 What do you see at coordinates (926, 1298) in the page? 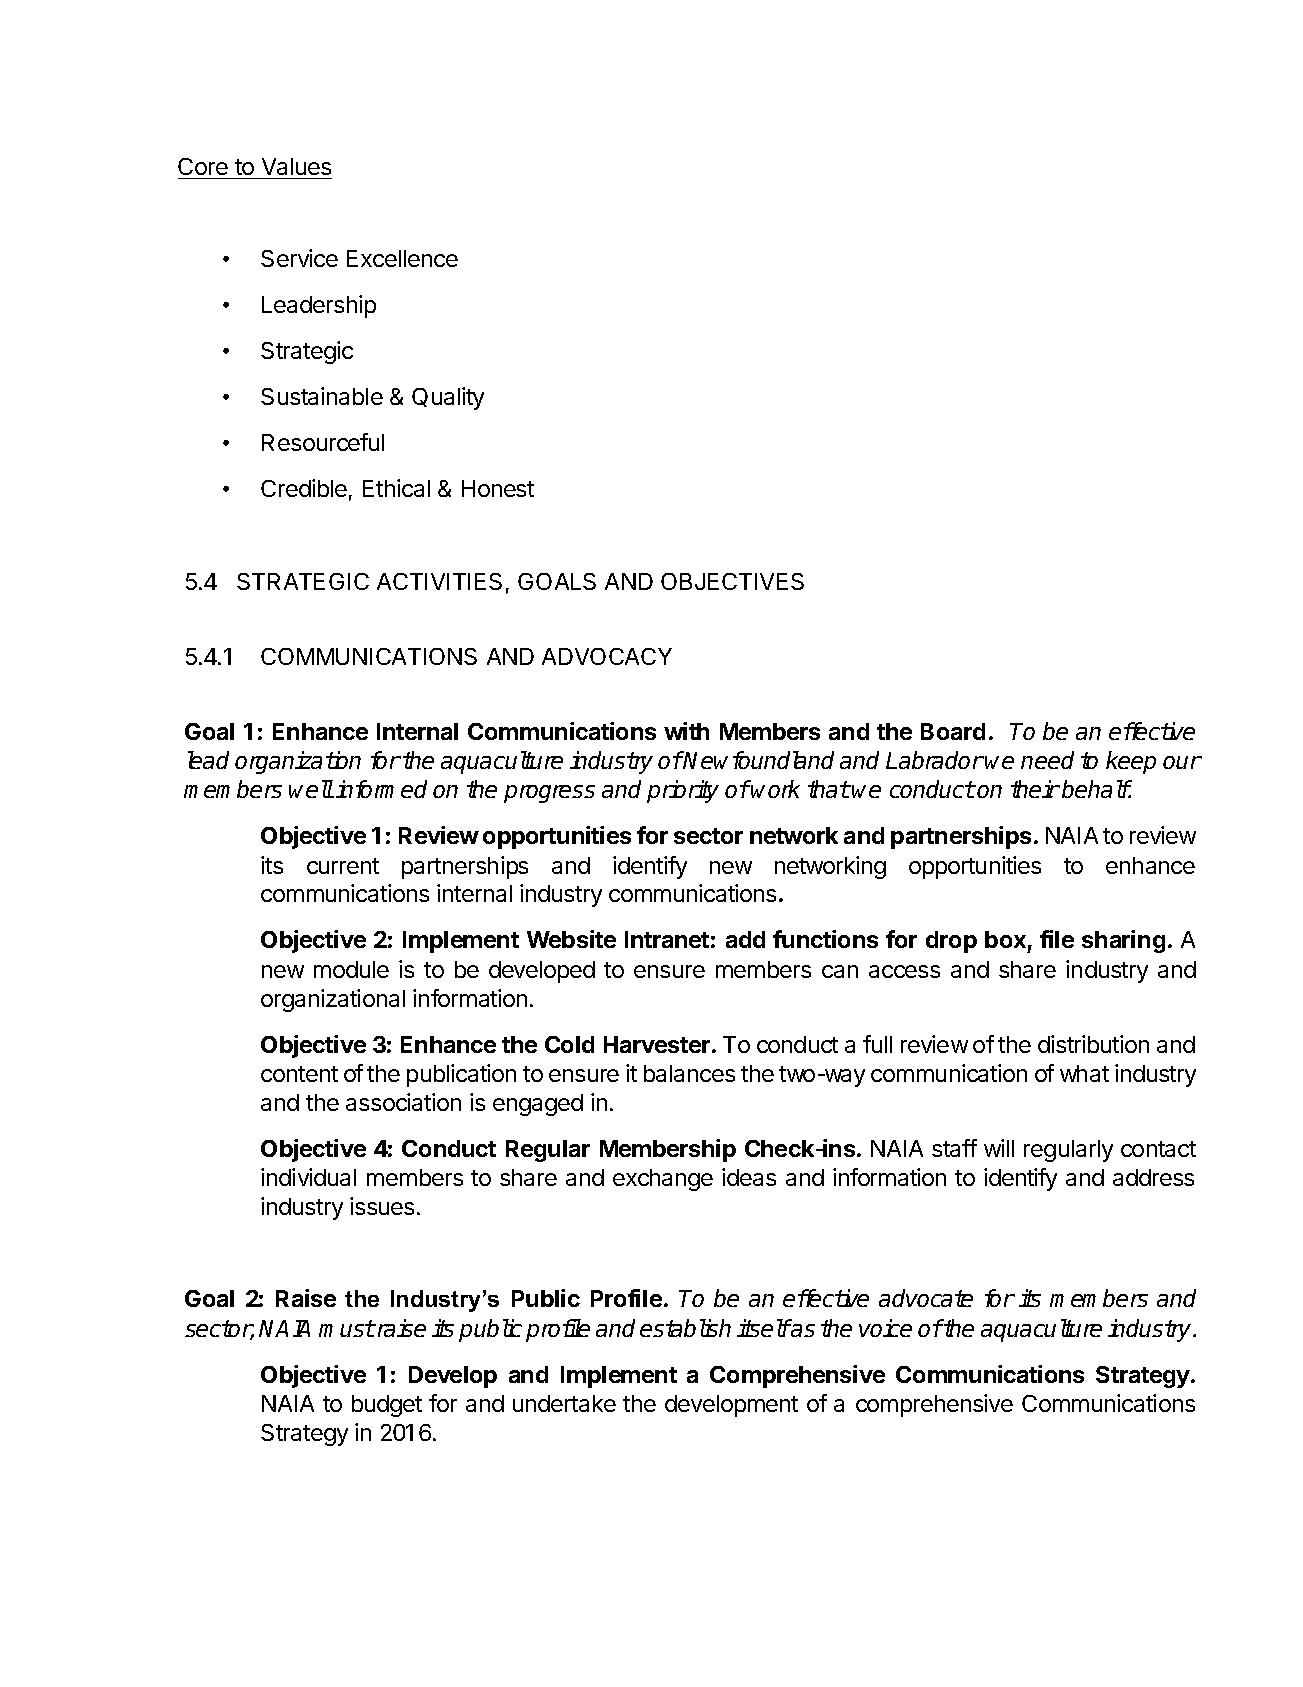
I see `advocate` at bounding box center [926, 1298].
